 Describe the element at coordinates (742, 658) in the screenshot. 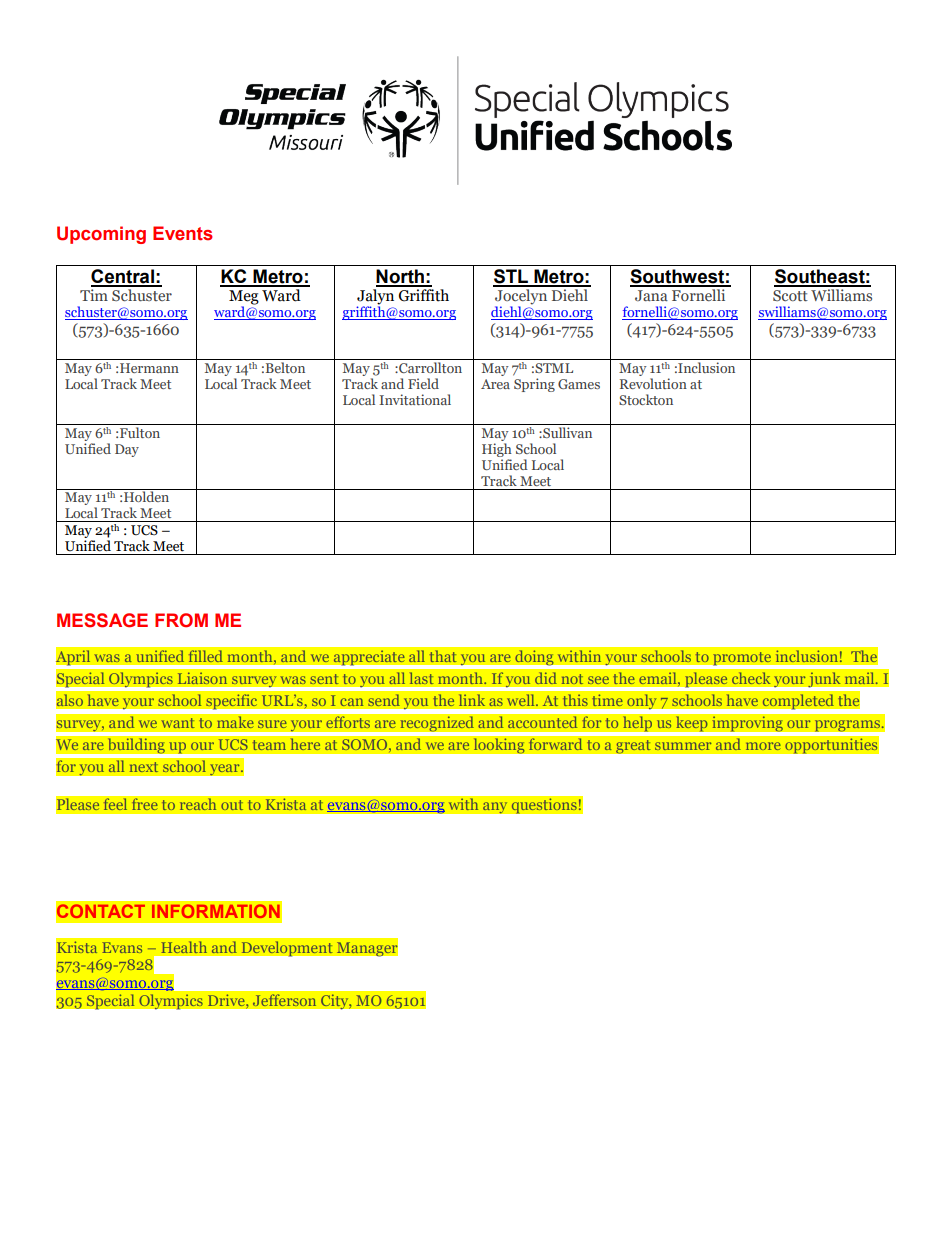

I see `promote` at that location.
